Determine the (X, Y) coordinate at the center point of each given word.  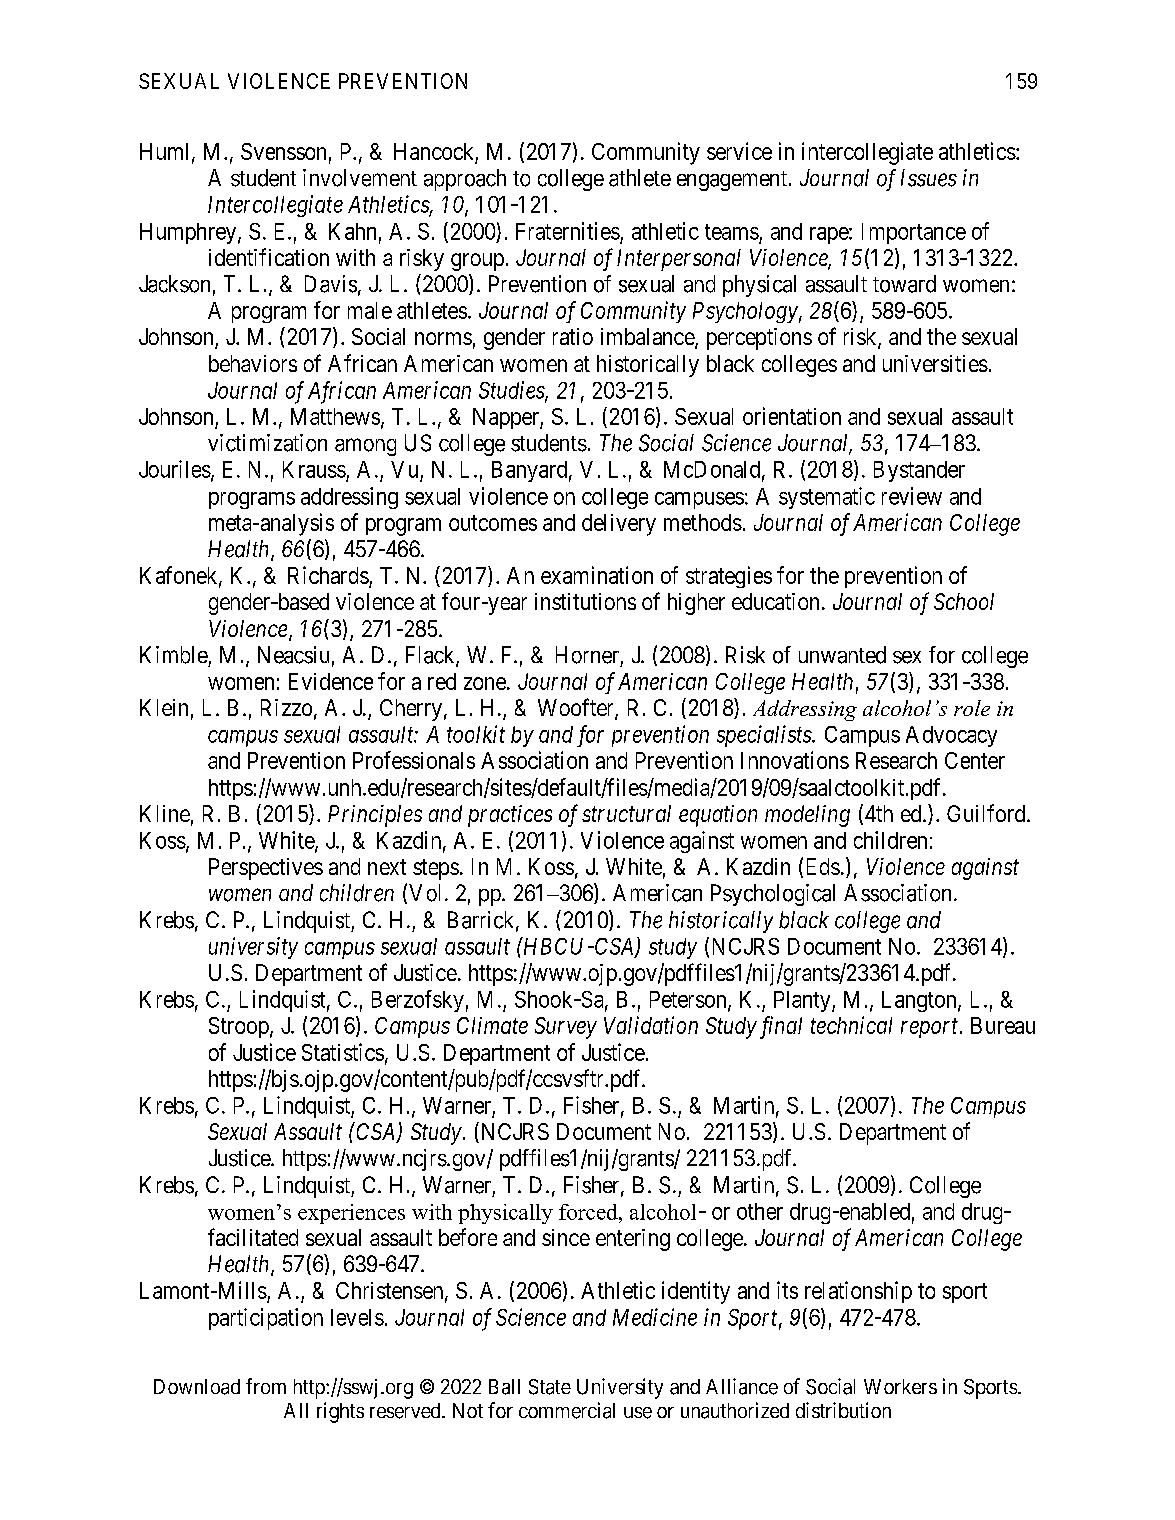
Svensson (283, 151)
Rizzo (286, 707)
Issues (929, 178)
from (266, 1386)
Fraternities (568, 231)
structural (626, 813)
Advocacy (951, 736)
